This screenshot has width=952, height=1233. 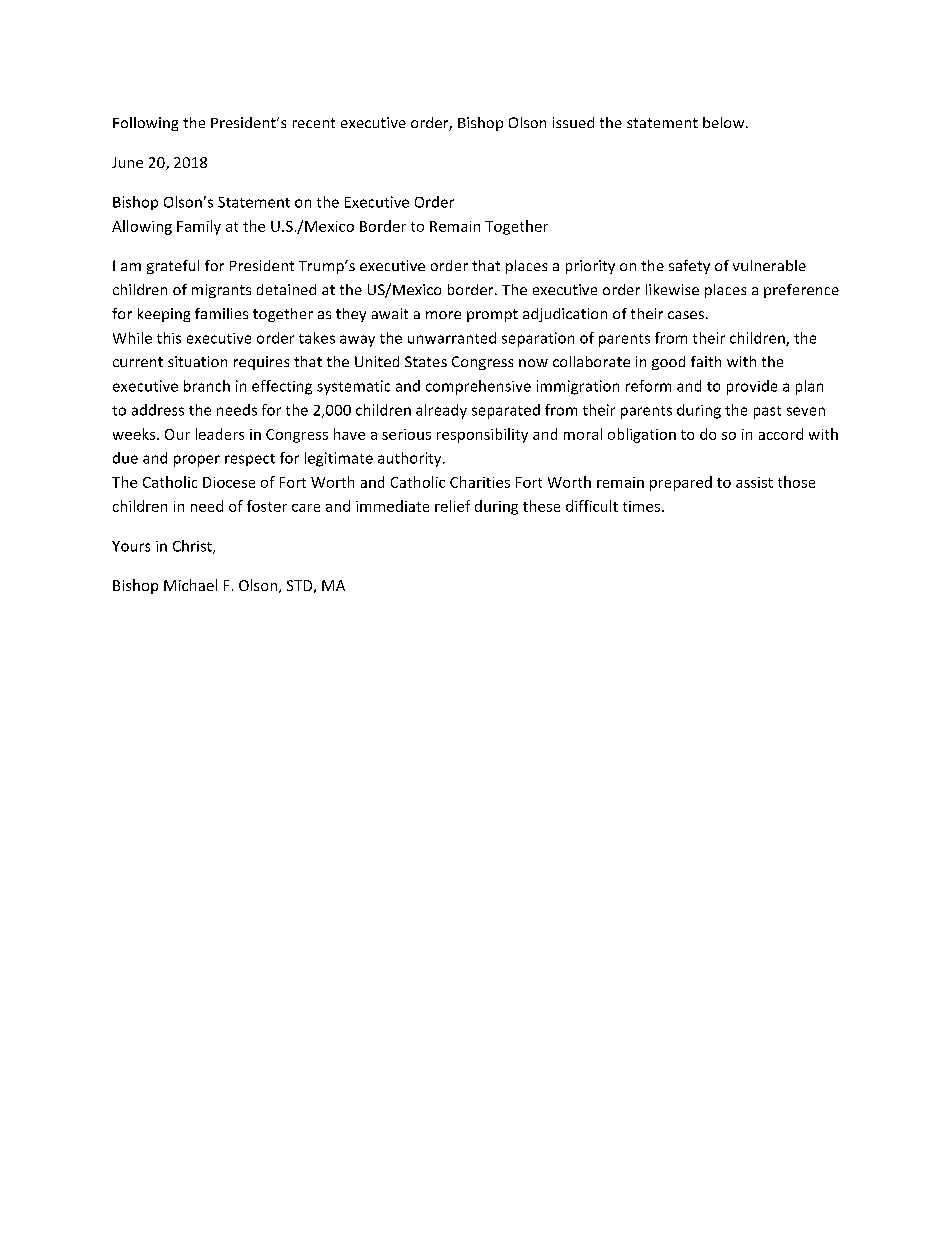 What do you see at coordinates (190, 585) in the screenshot?
I see `Michael` at bounding box center [190, 585].
